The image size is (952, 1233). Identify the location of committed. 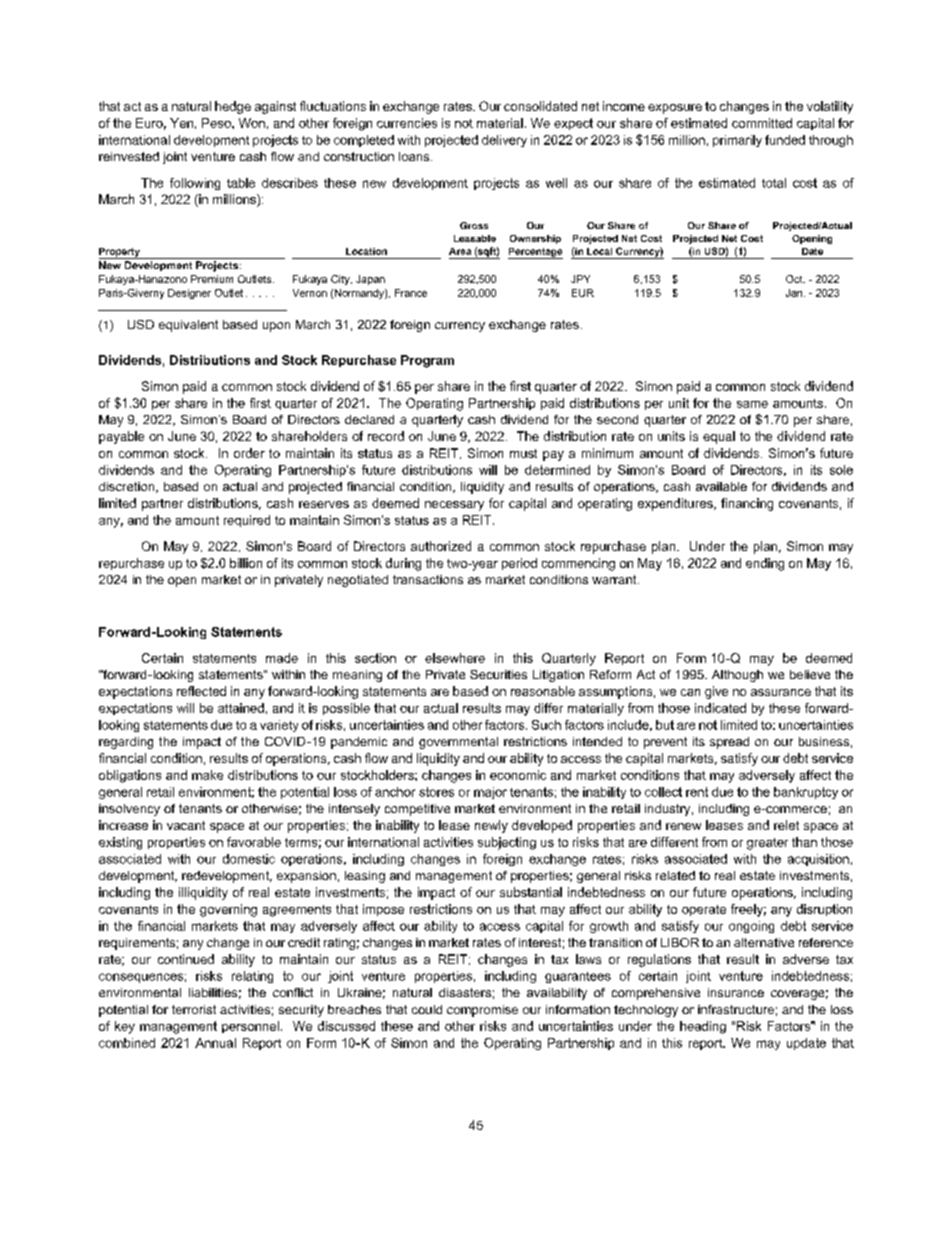
(762, 123).
